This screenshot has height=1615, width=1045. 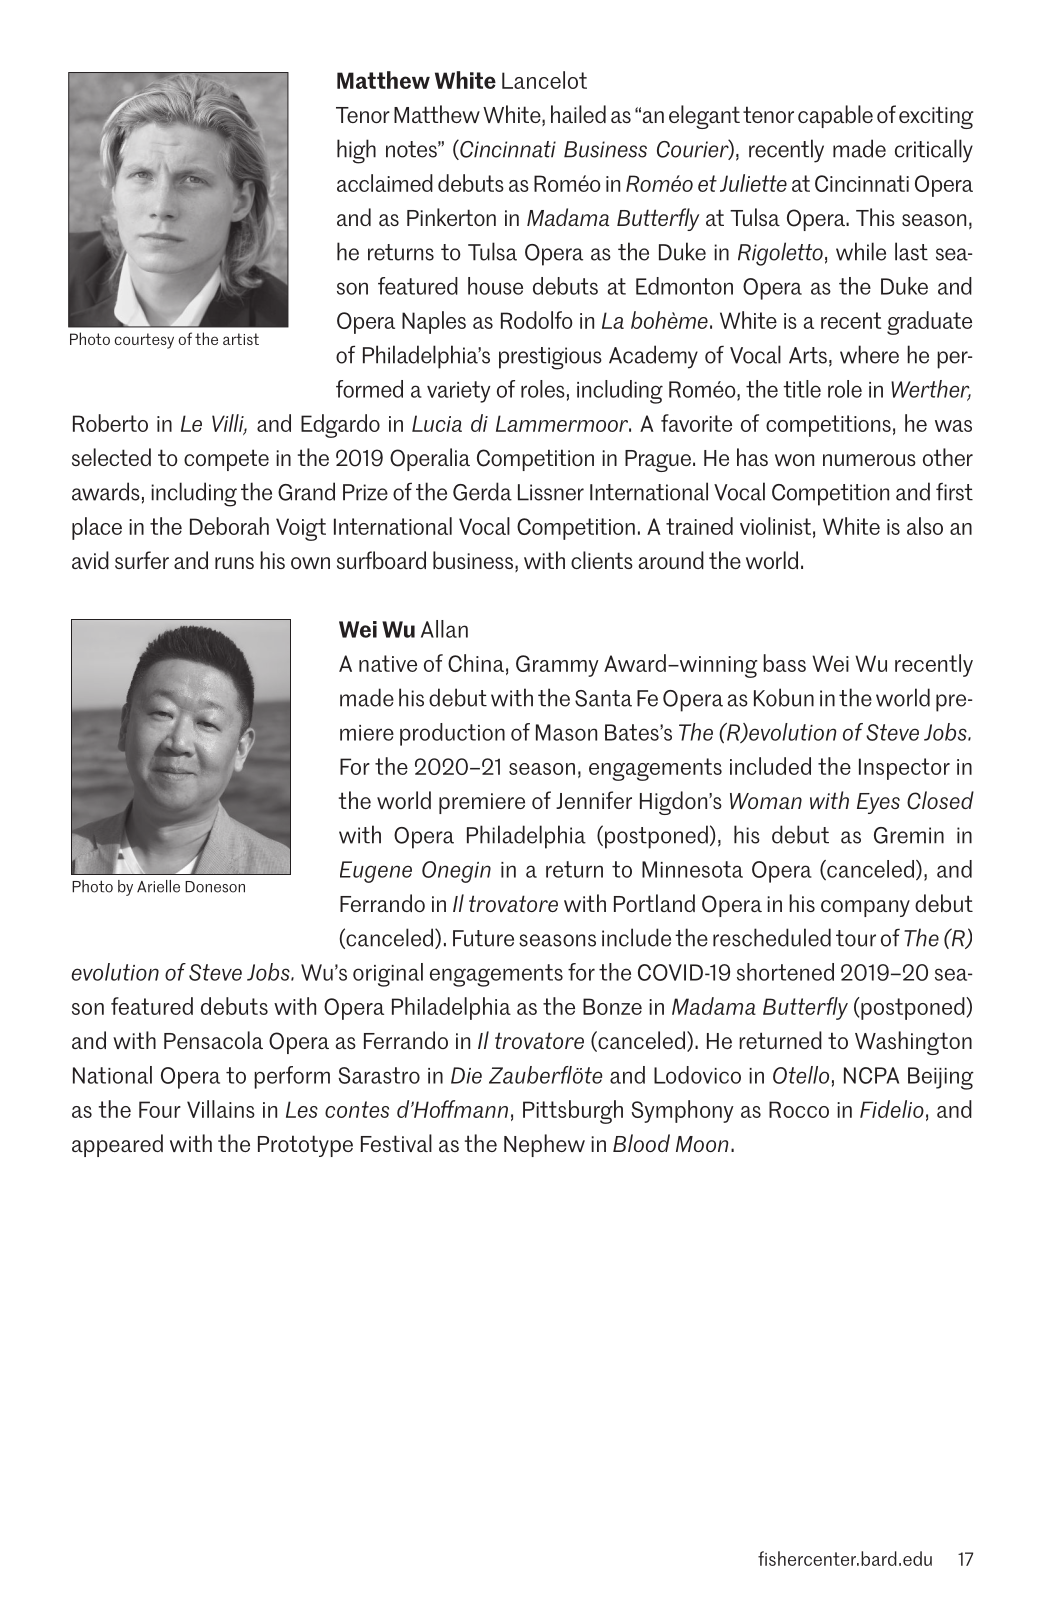 What do you see at coordinates (221, 1109) in the screenshot?
I see `Villains` at bounding box center [221, 1109].
